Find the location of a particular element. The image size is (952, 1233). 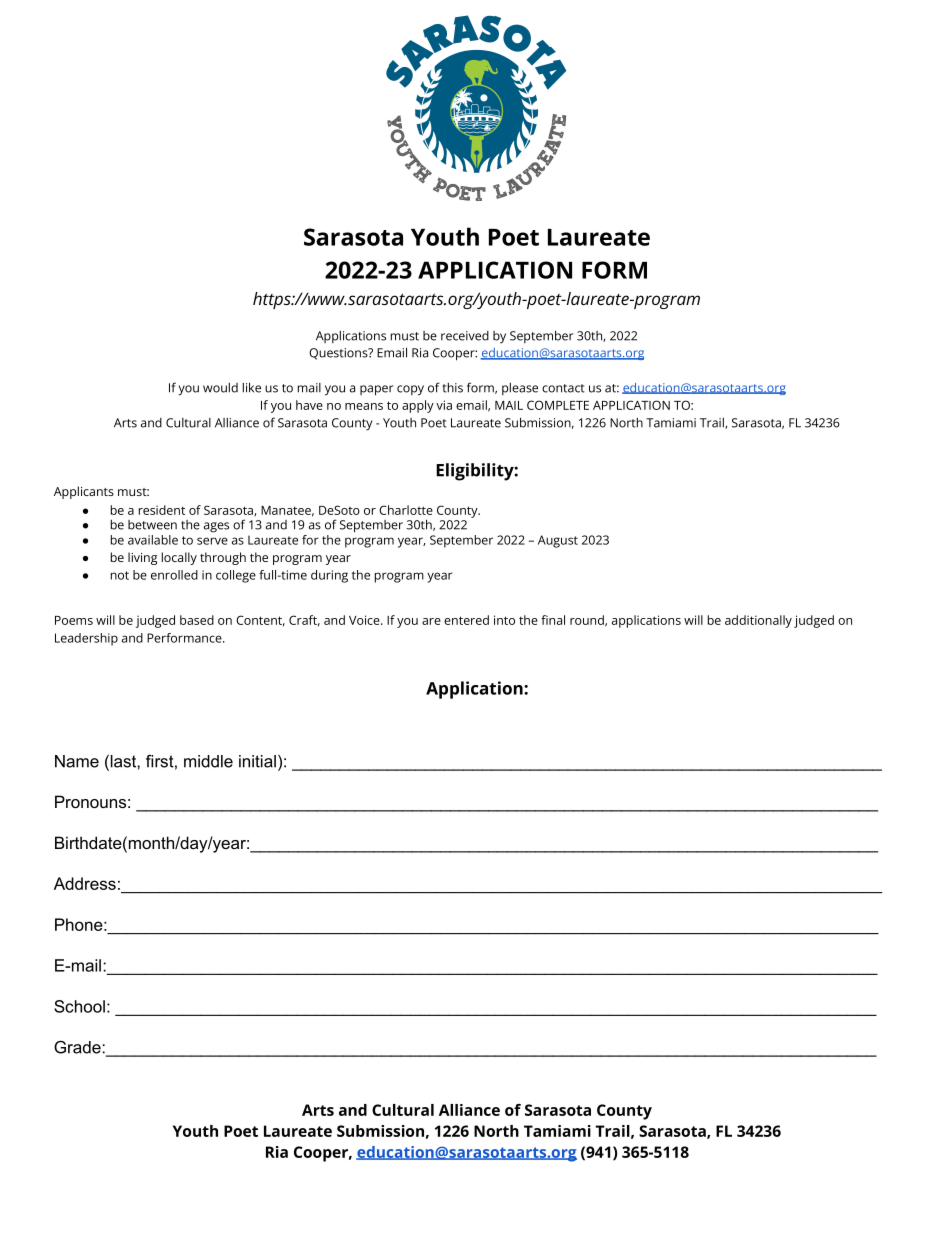

Leadership is located at coordinates (86, 639).
